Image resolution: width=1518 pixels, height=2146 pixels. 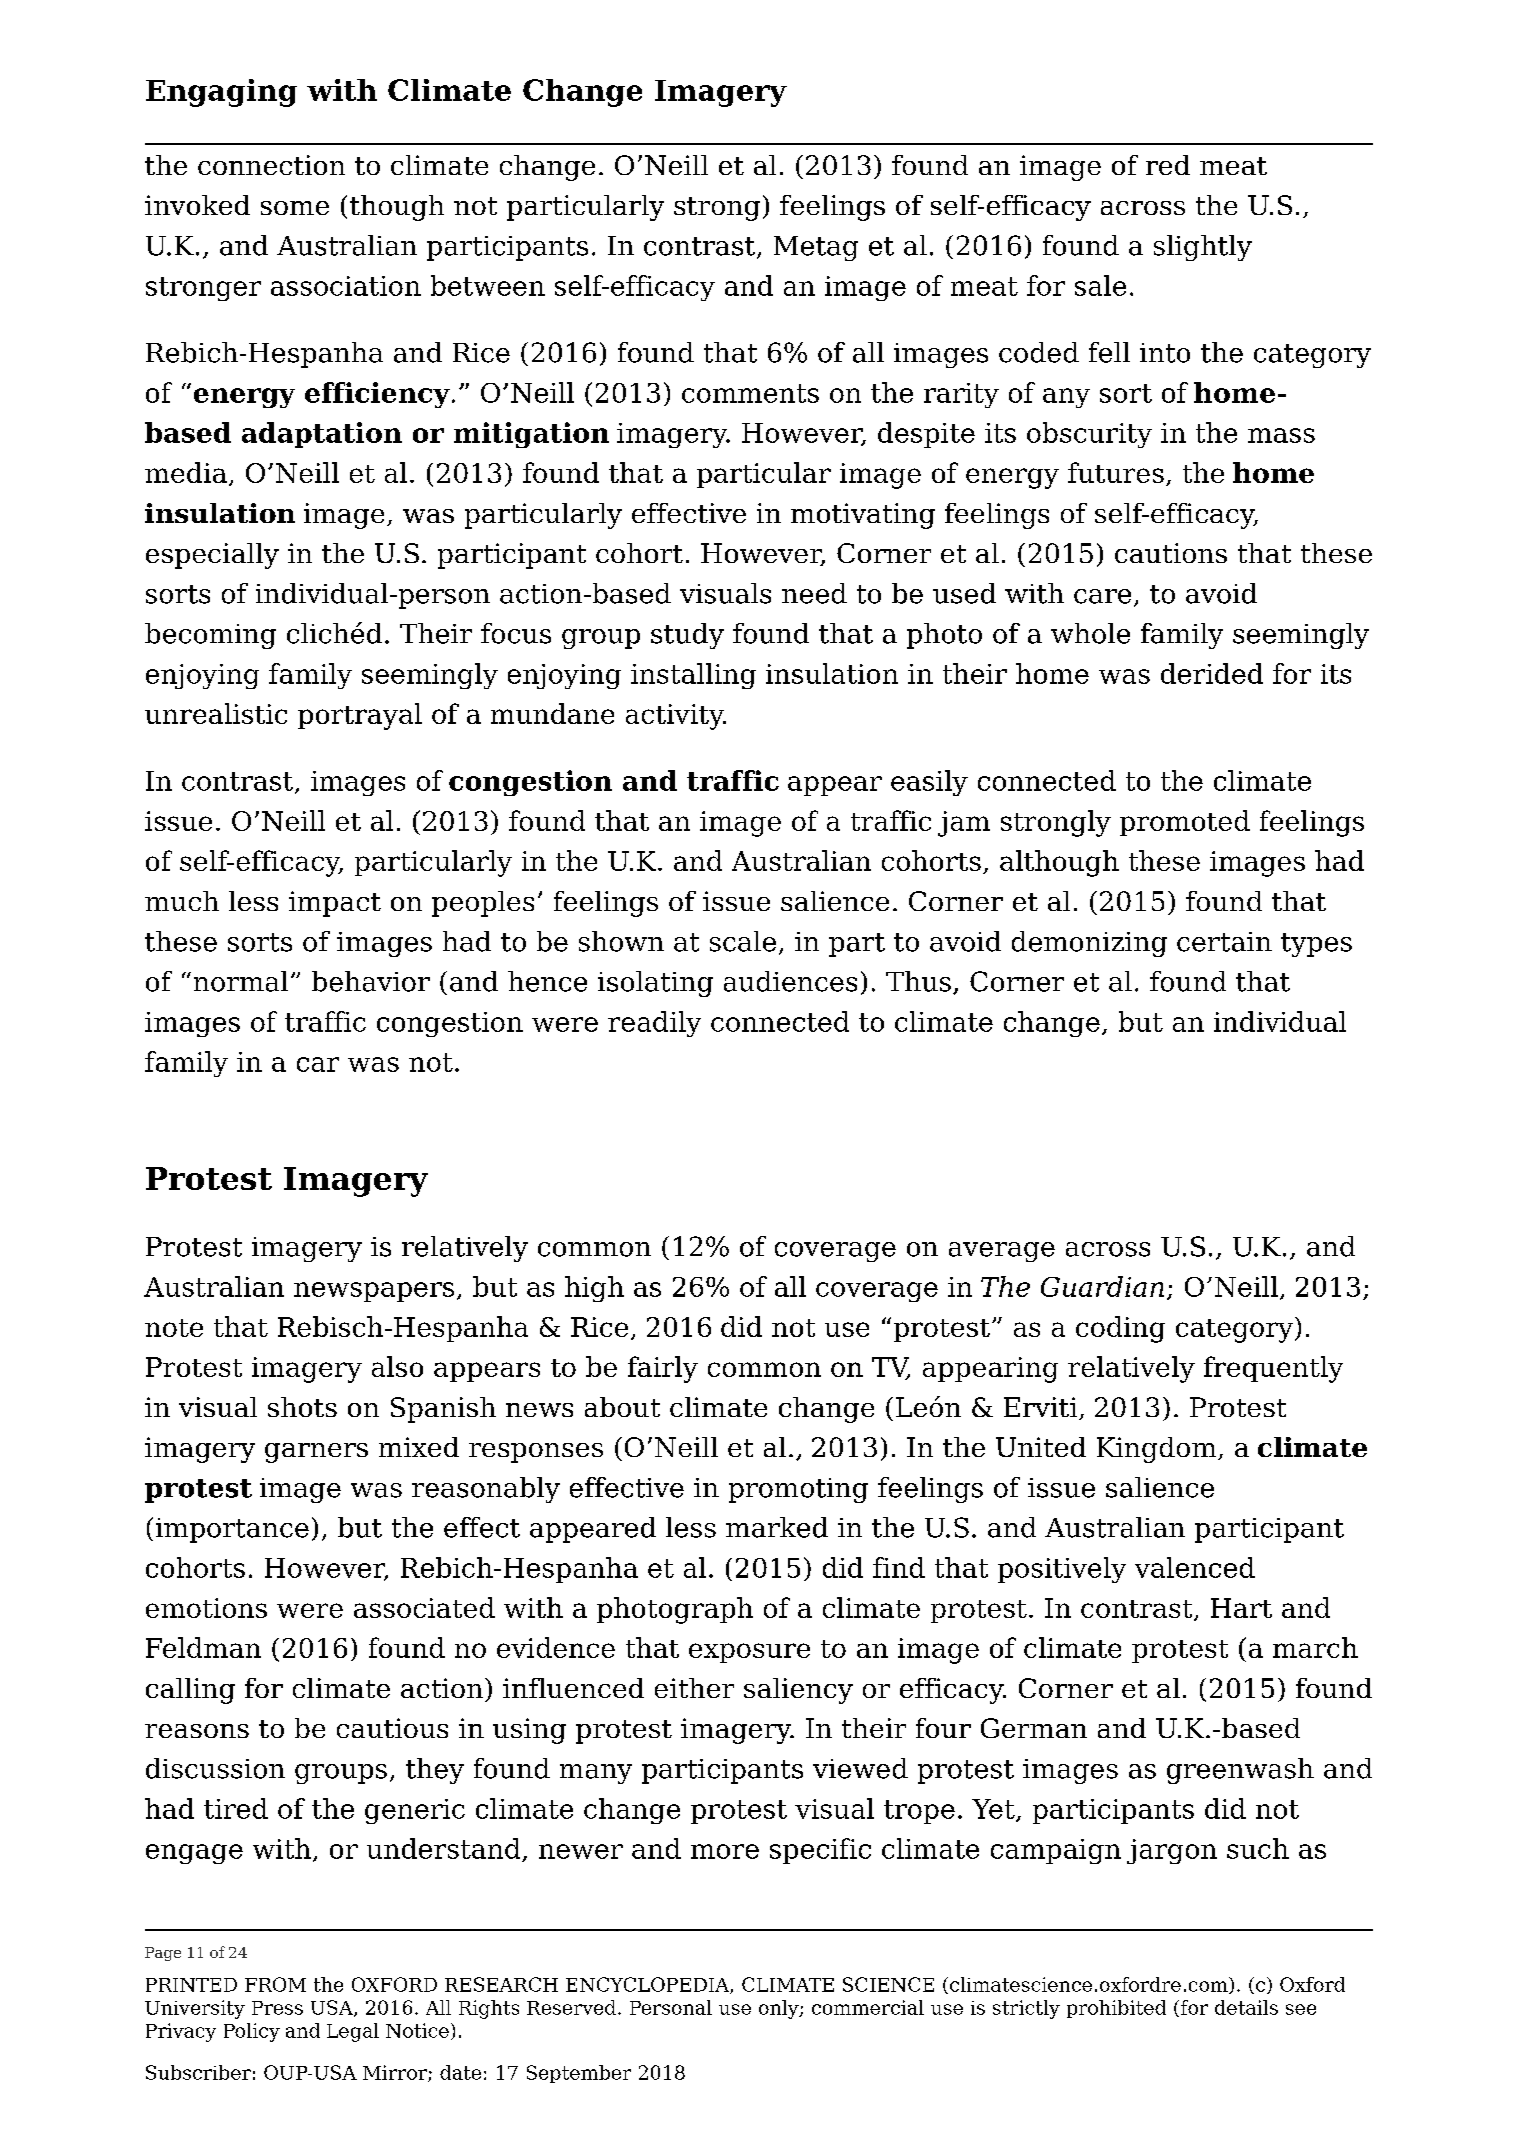 What do you see at coordinates (277, 2008) in the page?
I see `Press` at bounding box center [277, 2008].
